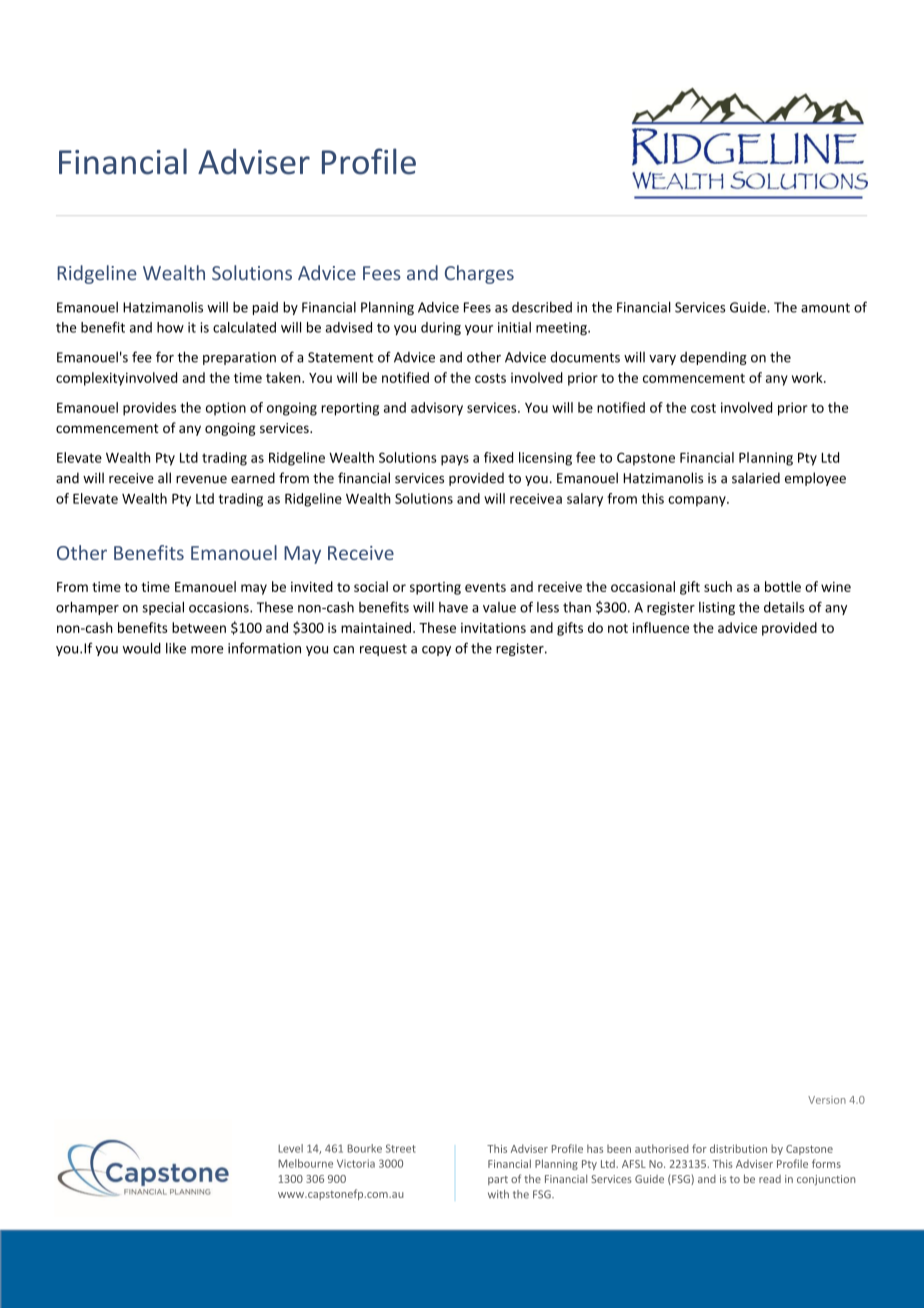 The height and width of the screenshot is (1308, 924). What do you see at coordinates (290, 1148) in the screenshot?
I see `Level` at bounding box center [290, 1148].
